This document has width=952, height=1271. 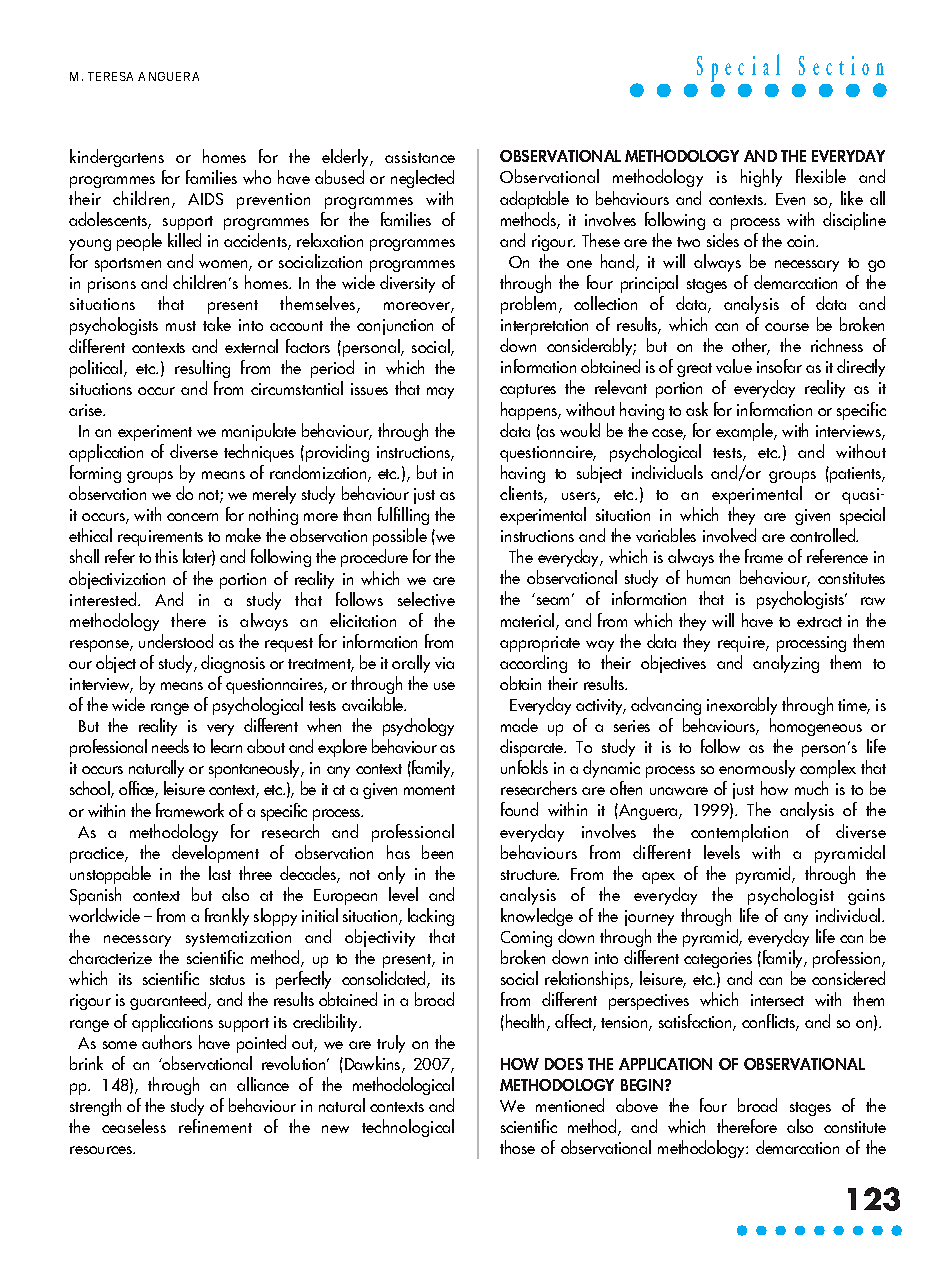 I want to click on refinement, so click(x=215, y=1126).
